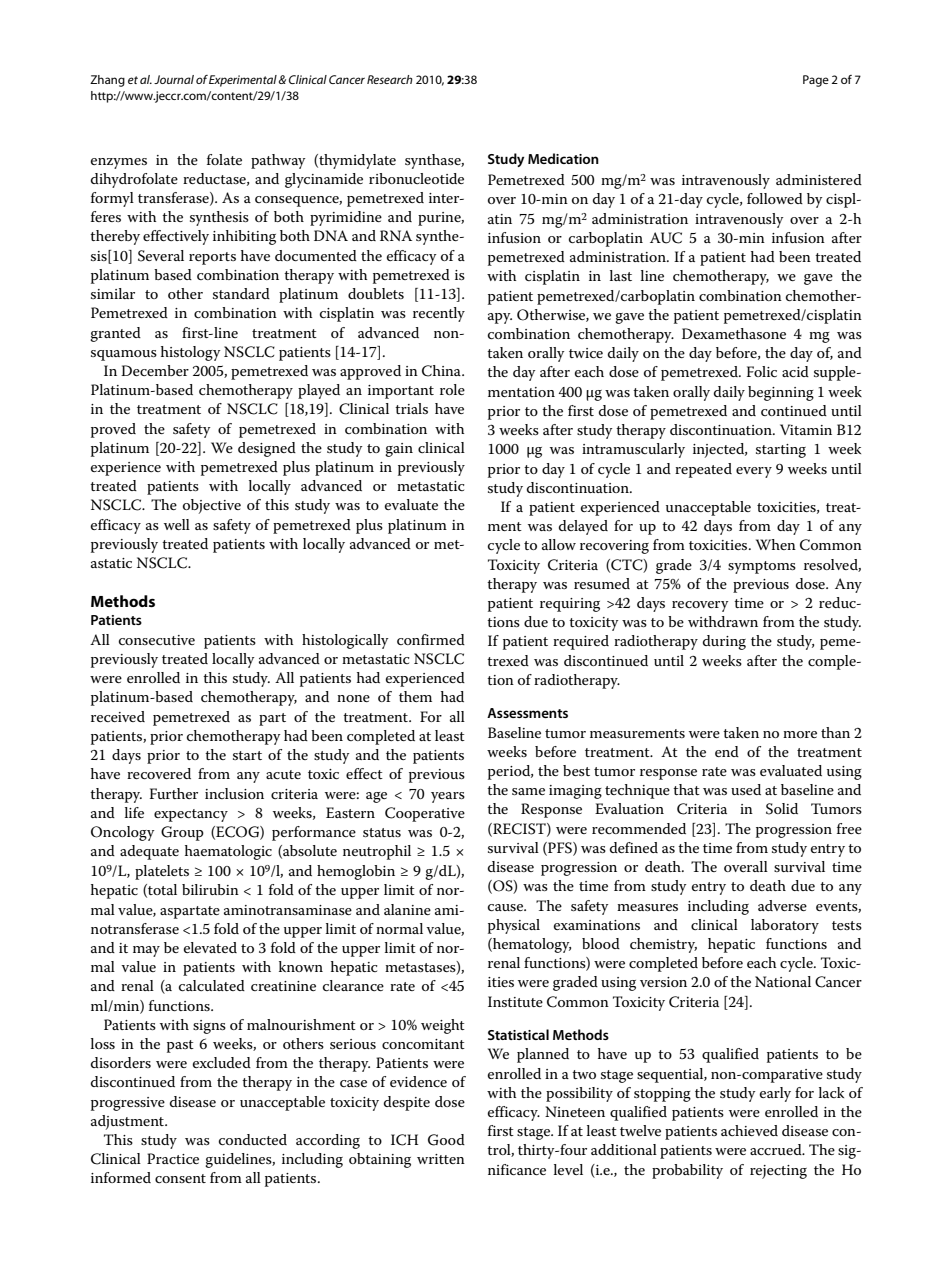  What do you see at coordinates (446, 1140) in the image?
I see `Good` at bounding box center [446, 1140].
